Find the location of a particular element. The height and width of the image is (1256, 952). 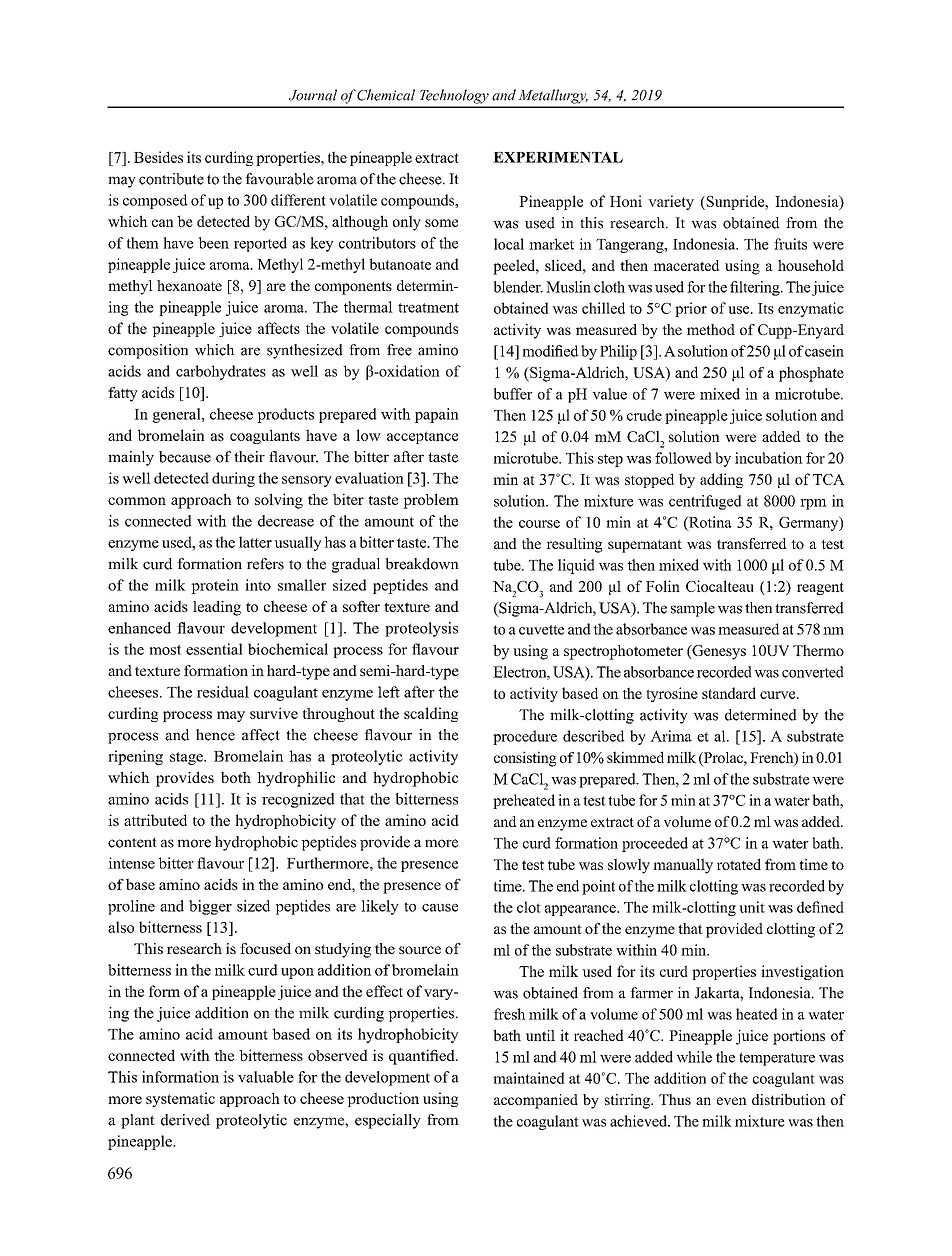

EXPERIMENTAL is located at coordinates (558, 157).
